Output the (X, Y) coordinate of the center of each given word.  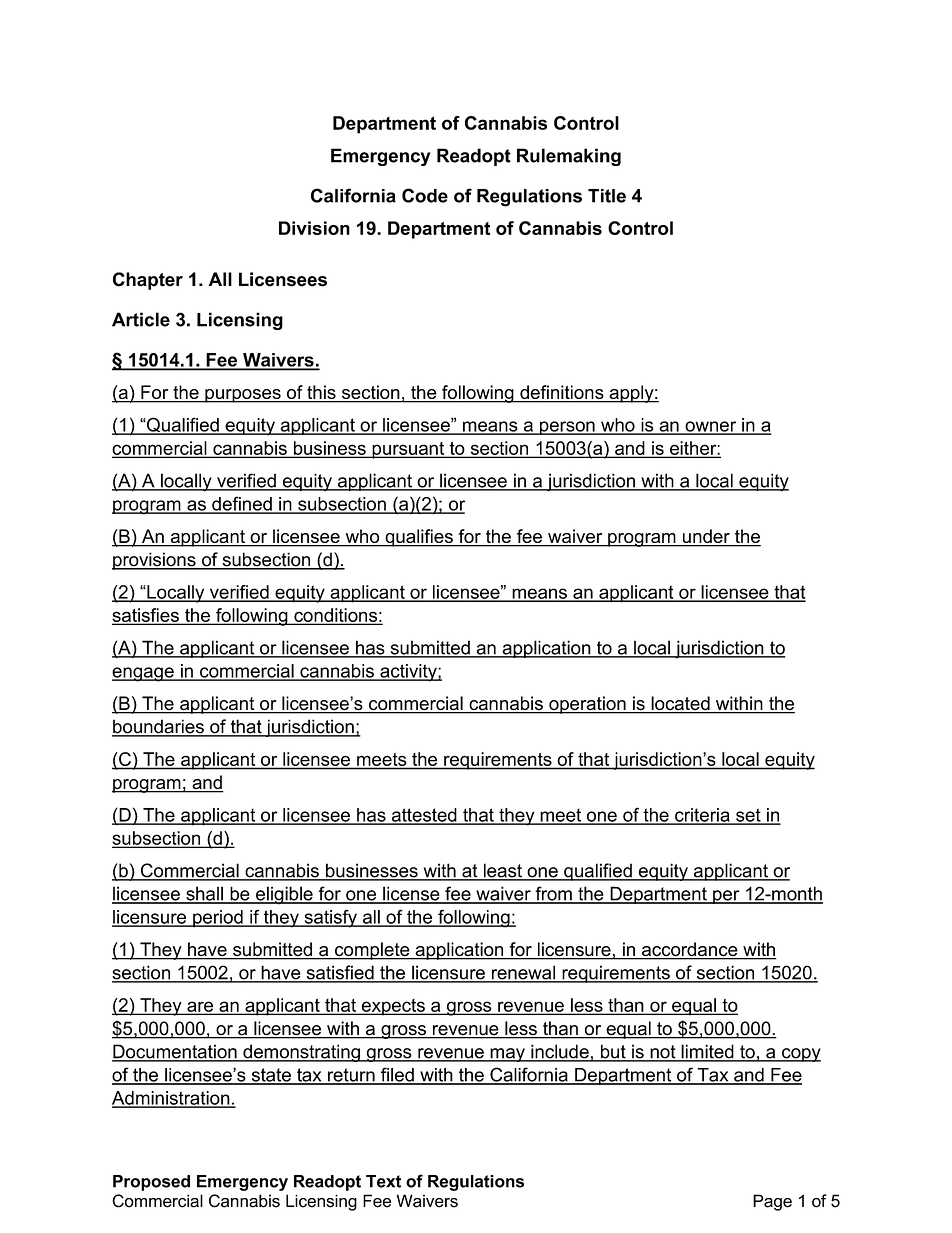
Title (607, 196)
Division (314, 228)
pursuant (408, 450)
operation (587, 705)
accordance (690, 950)
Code (425, 195)
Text (383, 1181)
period (218, 919)
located (680, 704)
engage (144, 674)
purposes (243, 396)
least (502, 871)
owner (711, 427)
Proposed (151, 1183)
